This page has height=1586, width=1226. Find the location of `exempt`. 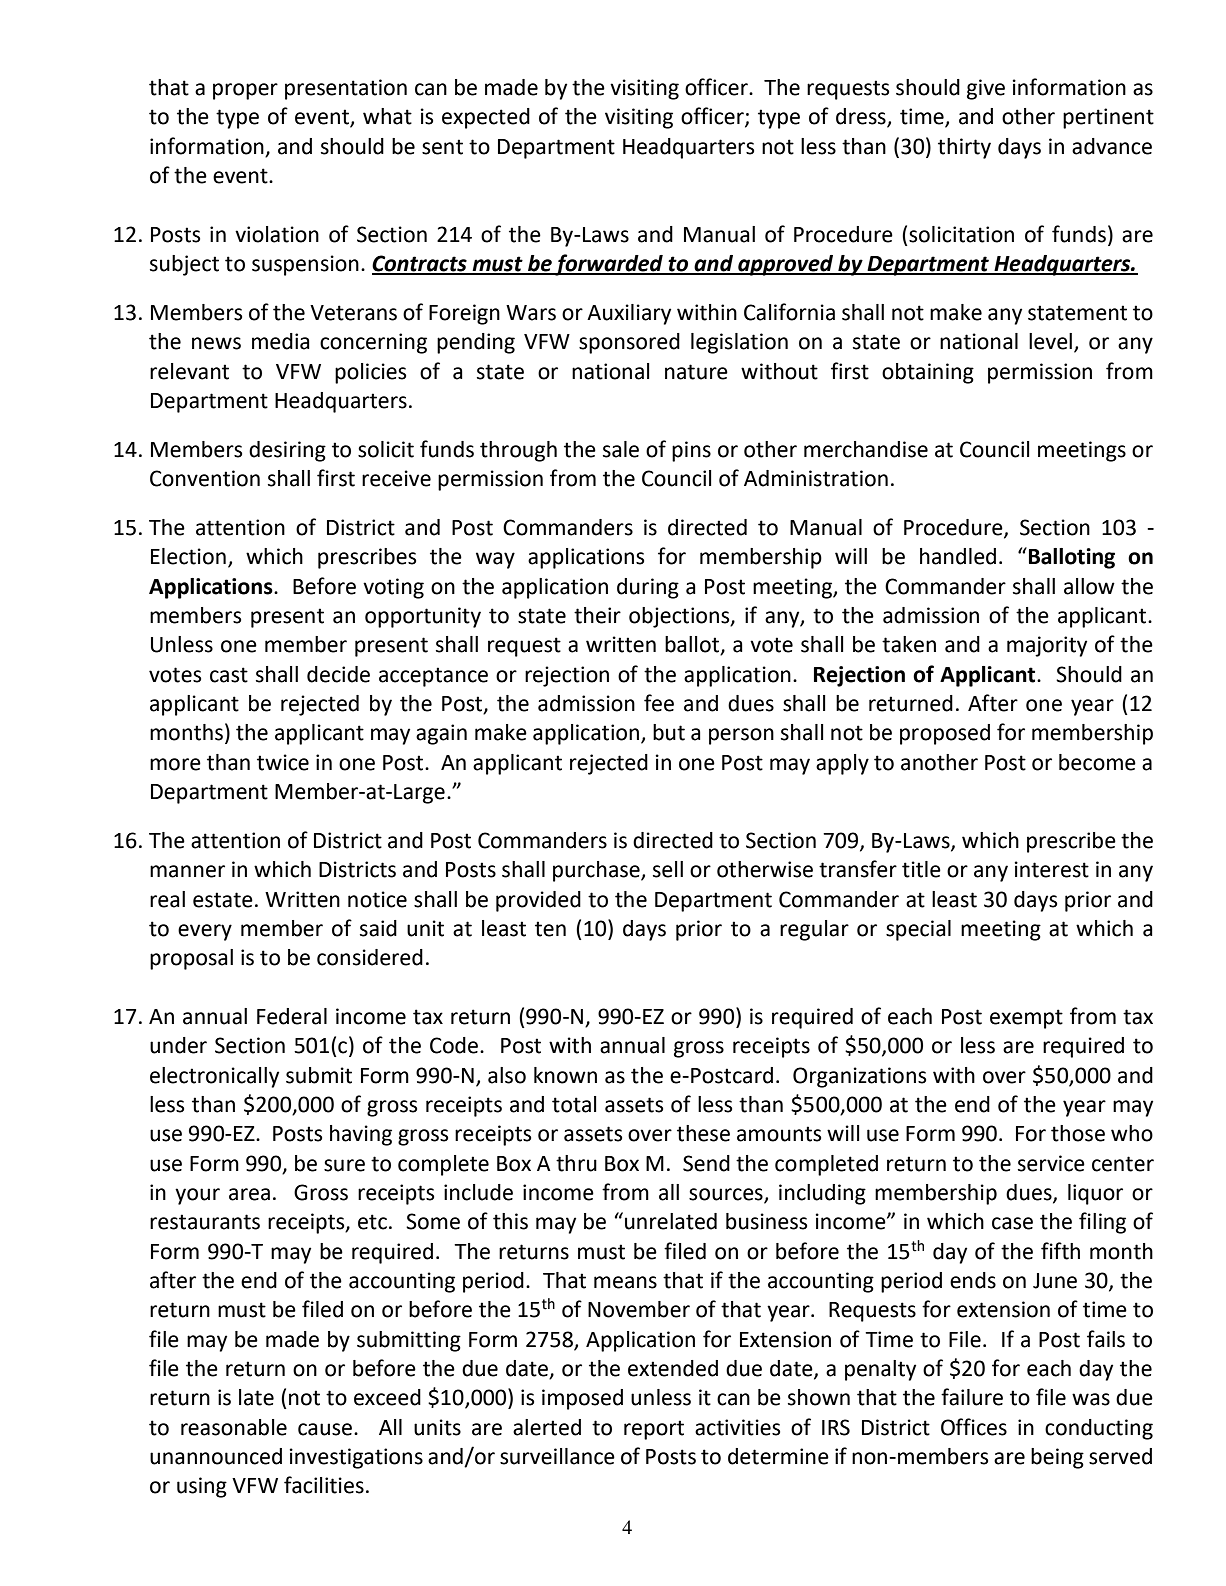

exempt is located at coordinates (1026, 1019).
